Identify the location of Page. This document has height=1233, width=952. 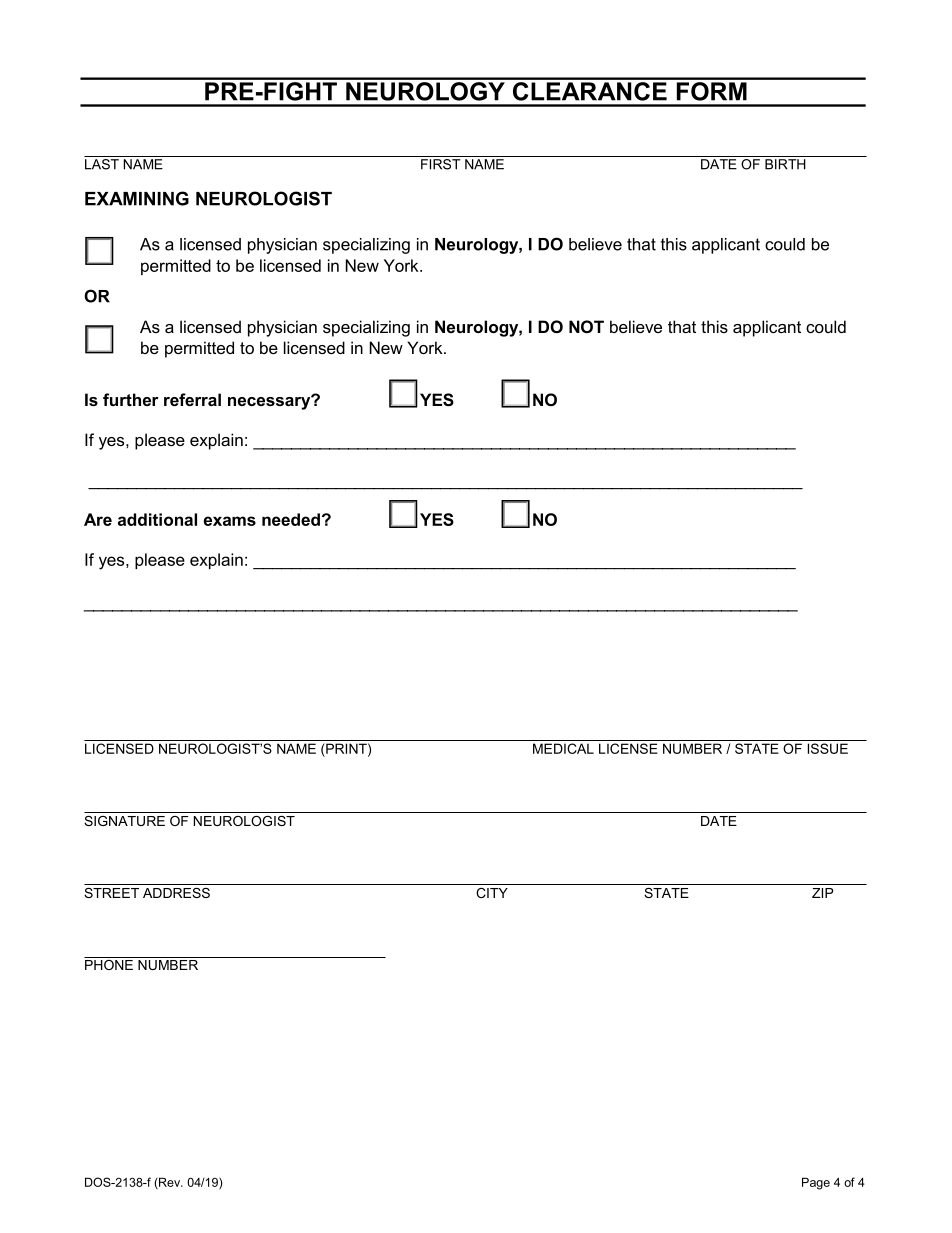
(816, 1183).
